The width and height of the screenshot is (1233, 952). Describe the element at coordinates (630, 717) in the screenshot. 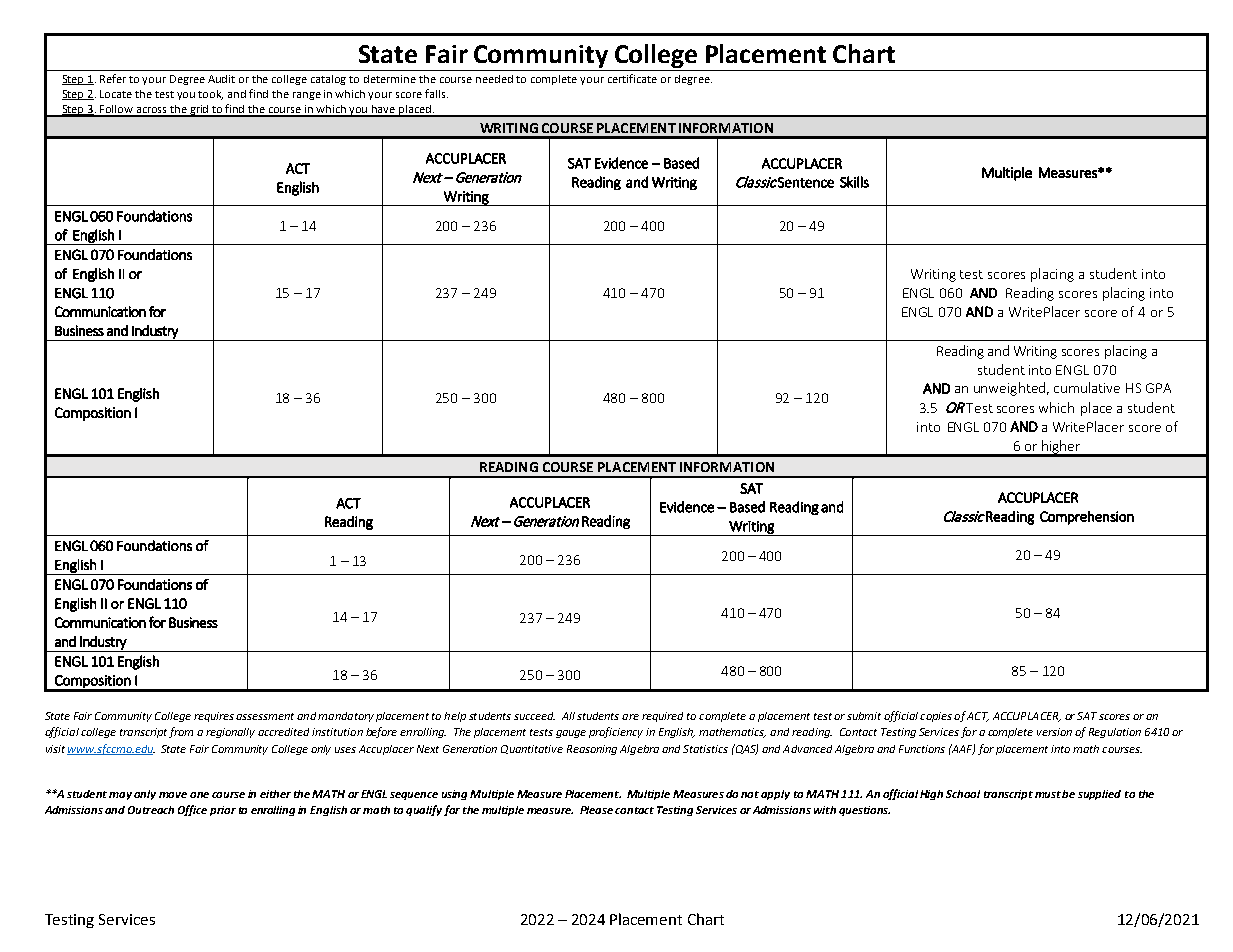

I see `are` at that location.
